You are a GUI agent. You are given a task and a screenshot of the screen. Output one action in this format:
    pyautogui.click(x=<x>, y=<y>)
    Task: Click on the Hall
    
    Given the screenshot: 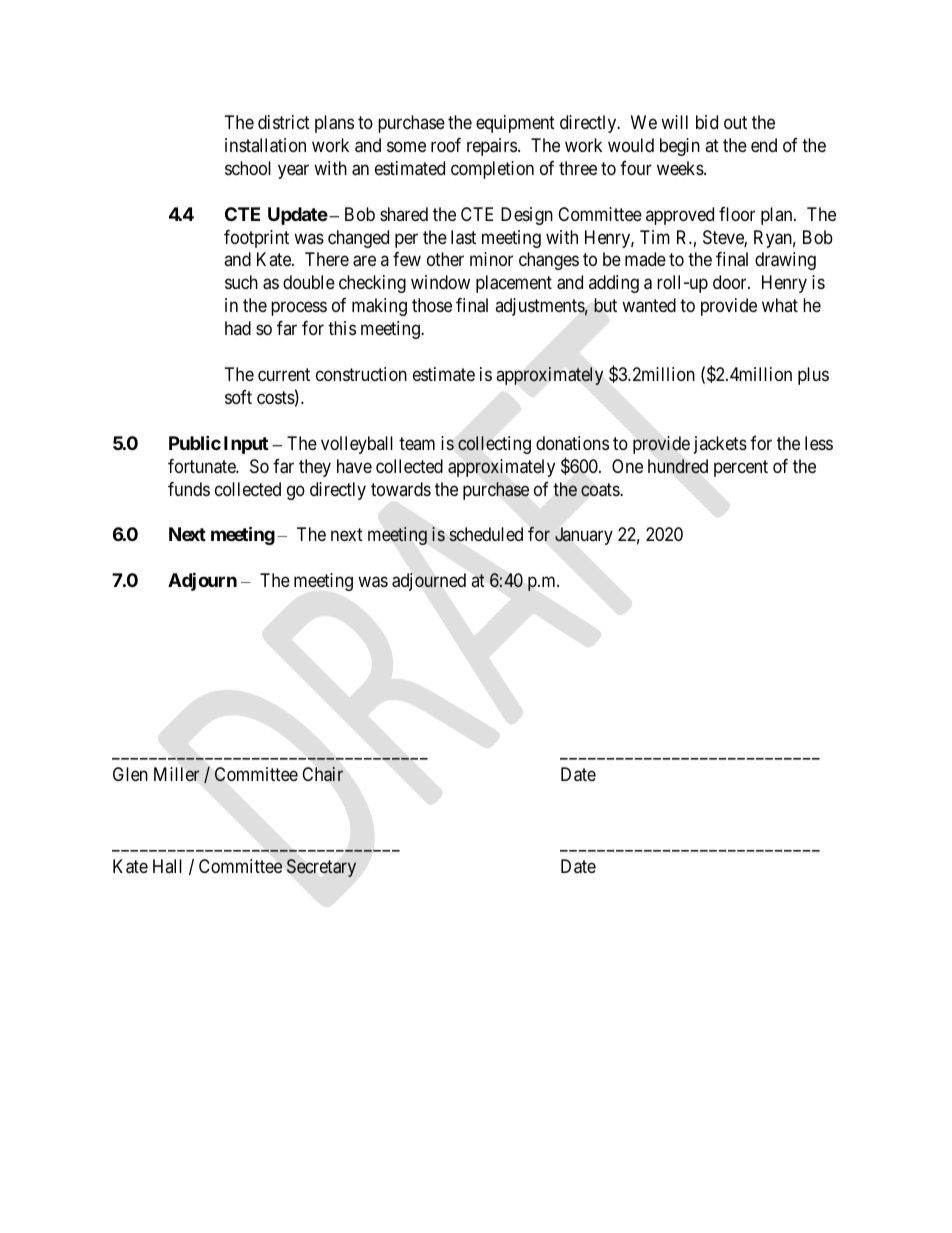 What is the action you would take?
    pyautogui.click(x=167, y=866)
